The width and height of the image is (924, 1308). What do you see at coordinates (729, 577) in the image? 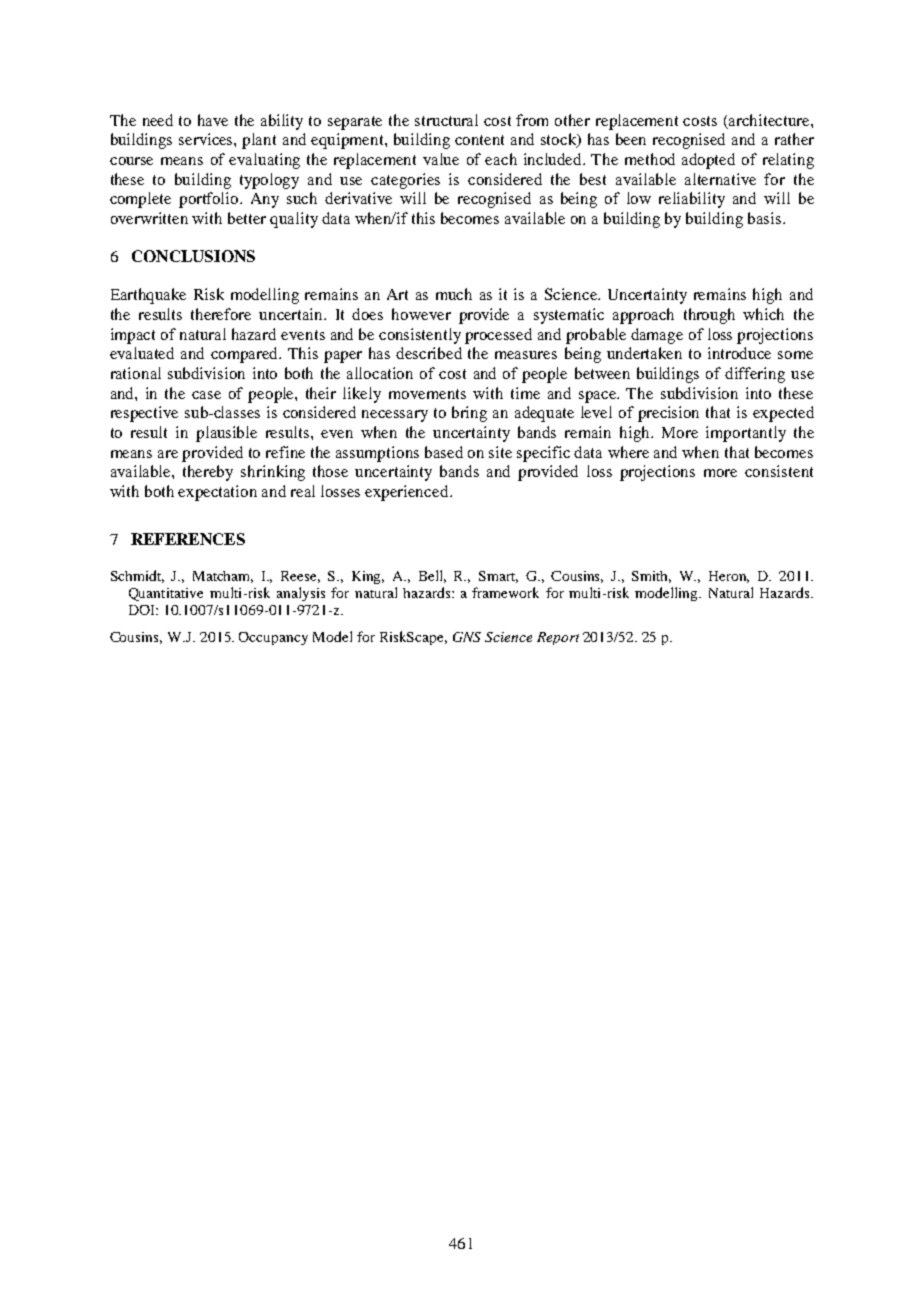
I see `Heron` at bounding box center [729, 577].
